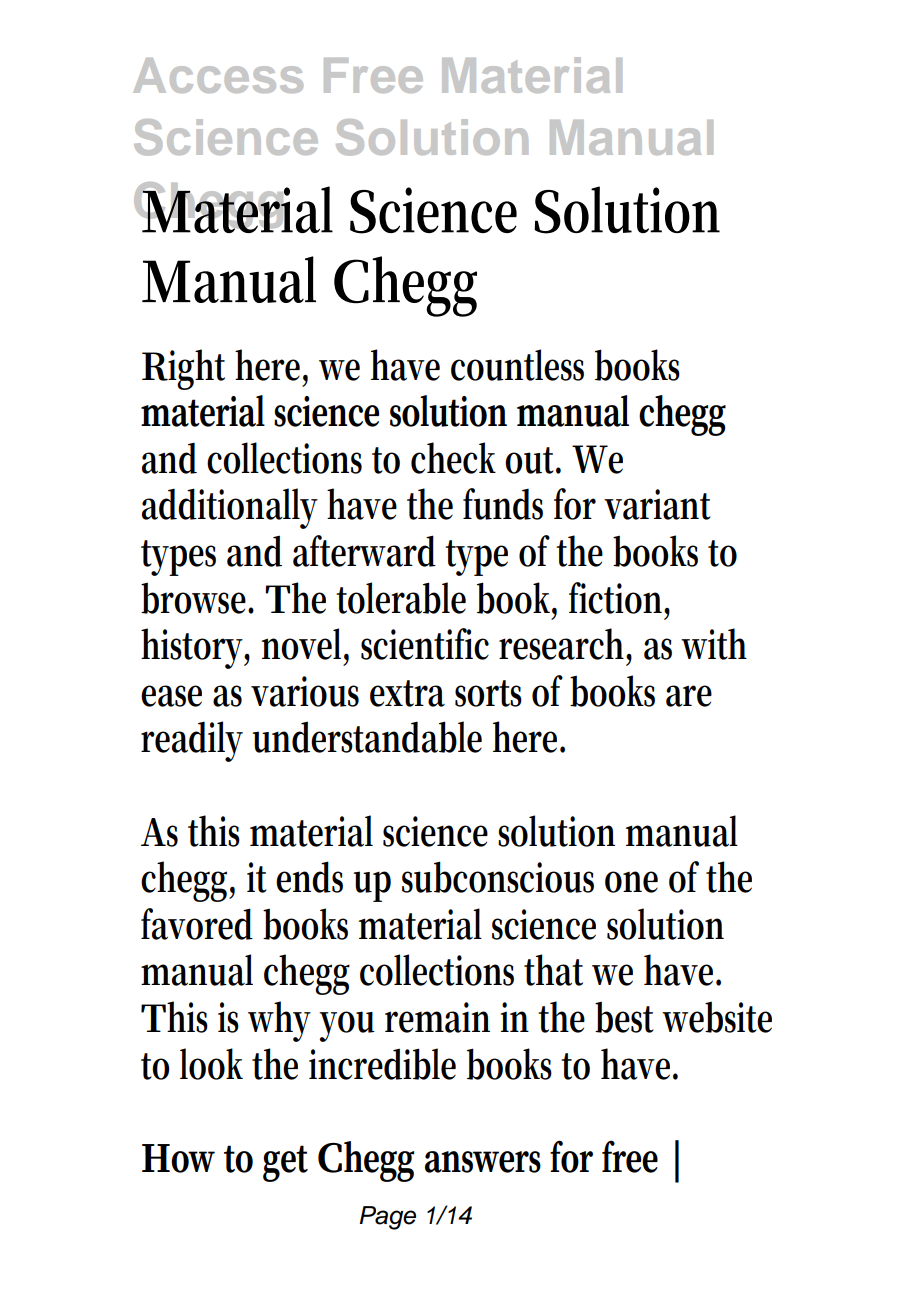  I want to click on fiction, so click(619, 599).
